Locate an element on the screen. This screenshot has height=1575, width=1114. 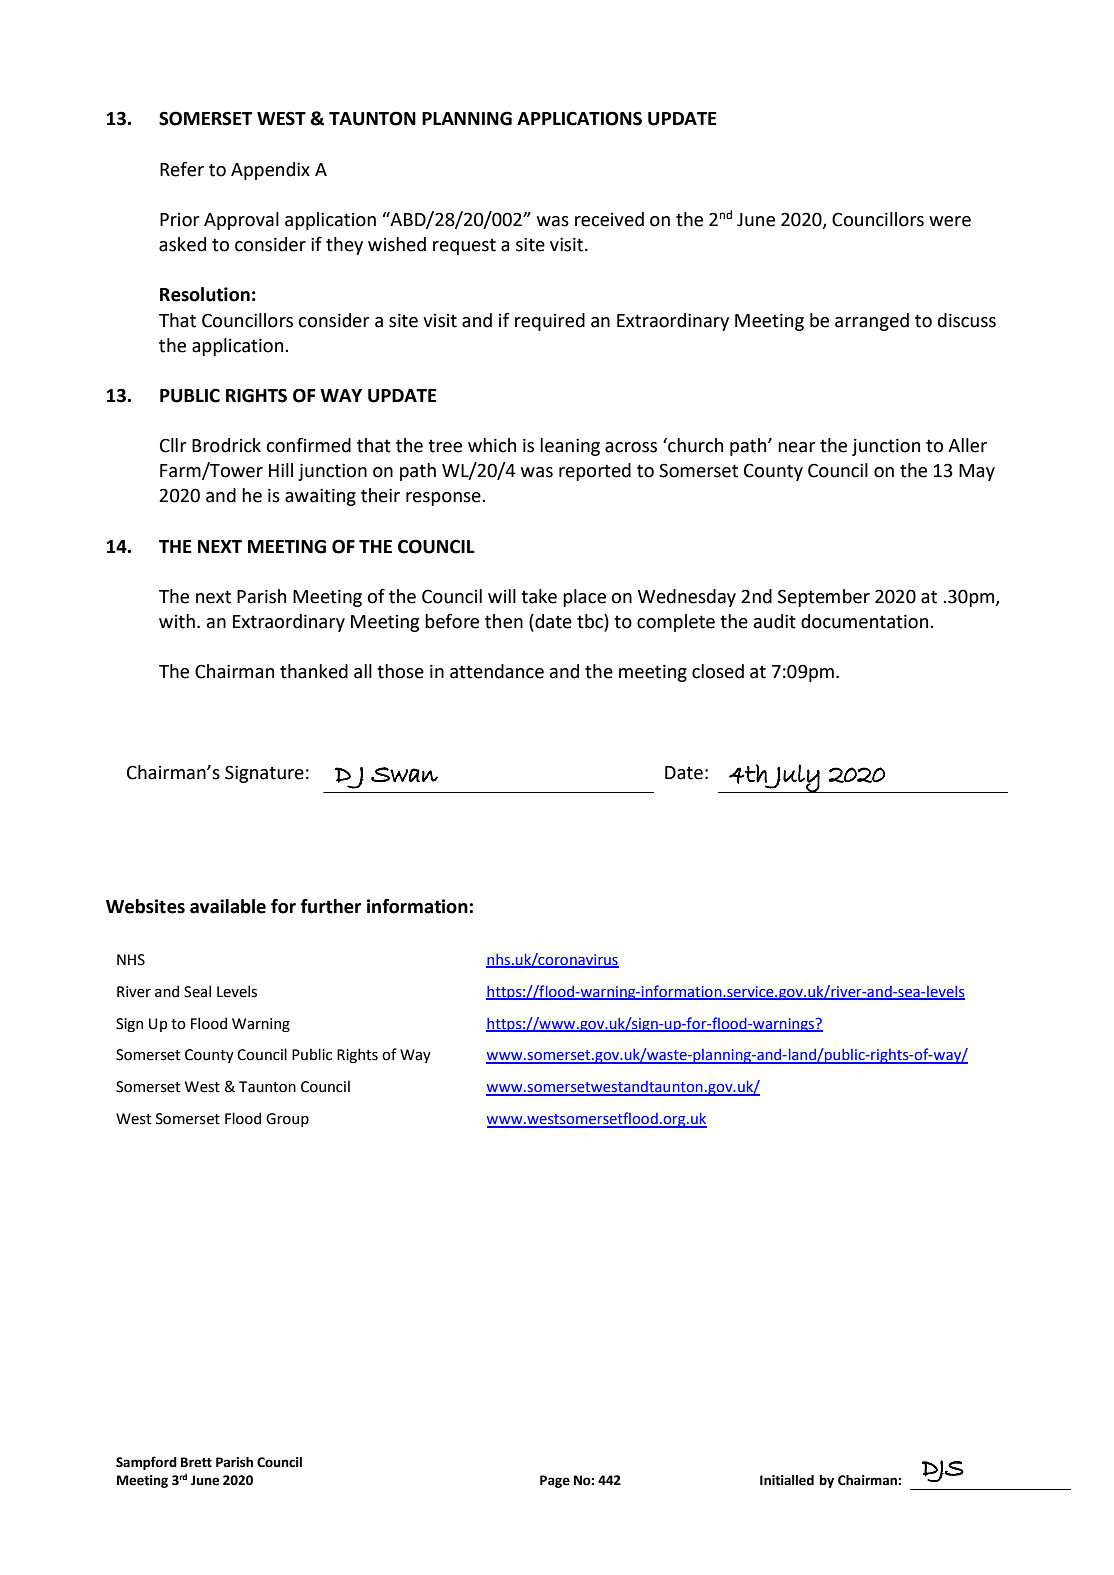
Page is located at coordinates (555, 1481).
